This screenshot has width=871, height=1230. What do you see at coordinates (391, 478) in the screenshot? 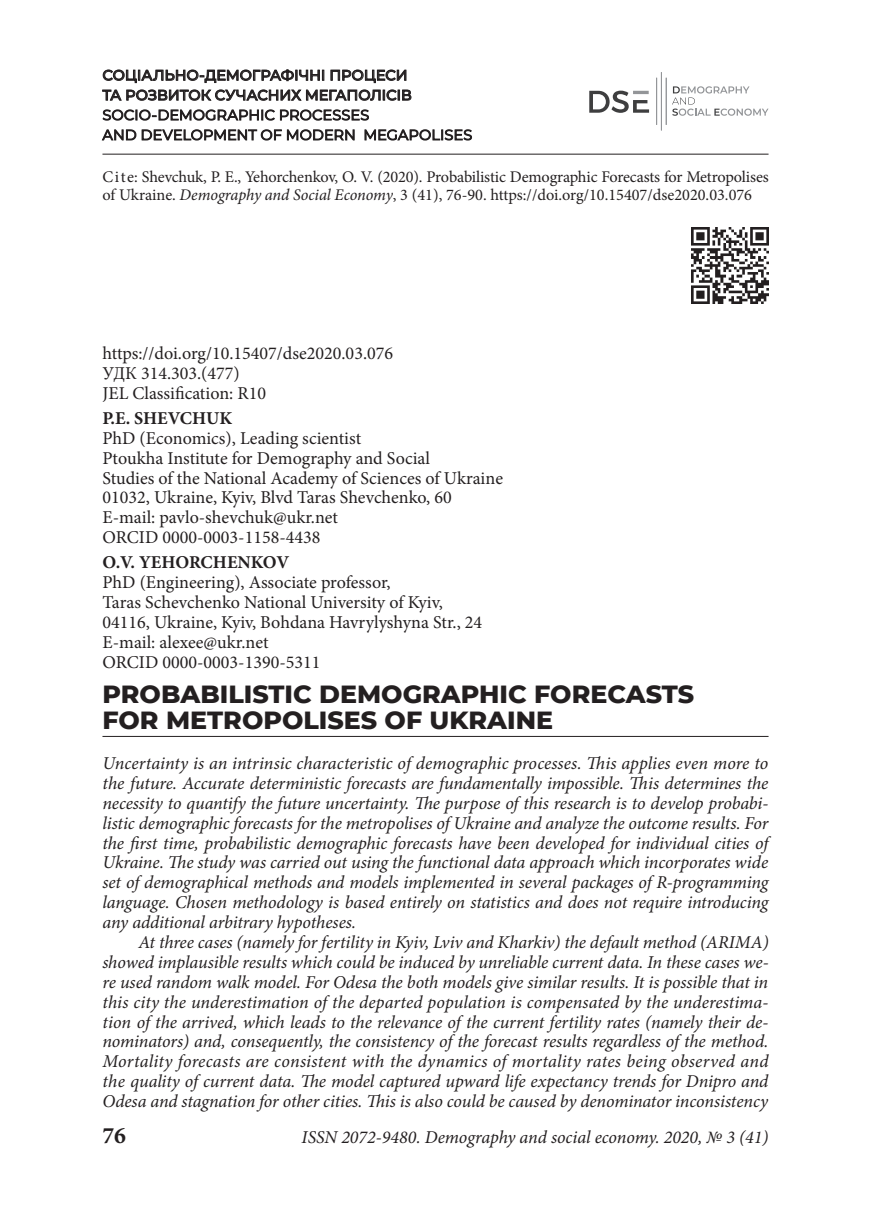
I see `Sciences` at bounding box center [391, 478].
